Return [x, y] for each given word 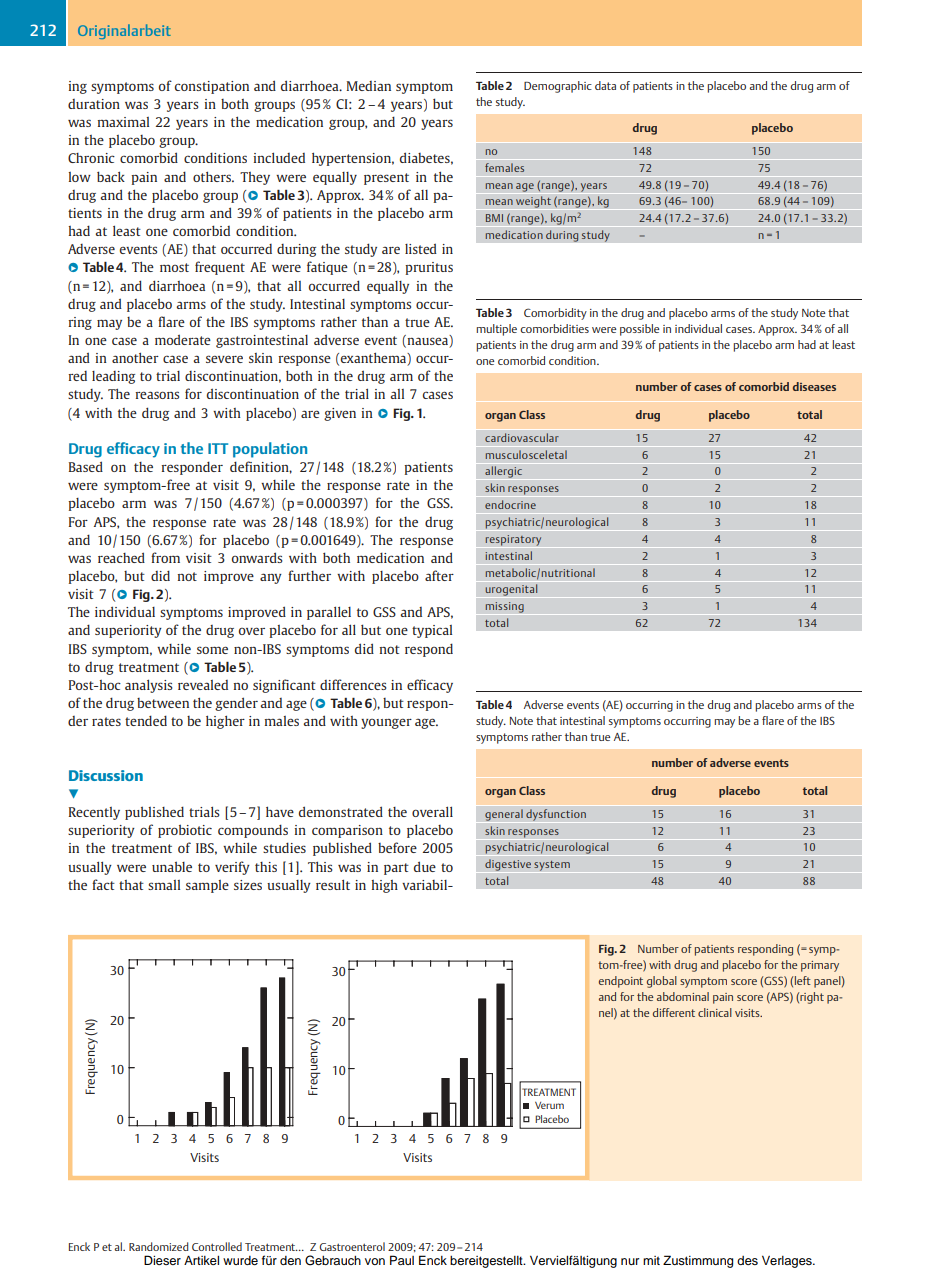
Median [369, 86]
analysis [148, 686]
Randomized [158, 1246]
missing [505, 607]
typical [432, 631]
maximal [123, 122]
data [605, 85]
